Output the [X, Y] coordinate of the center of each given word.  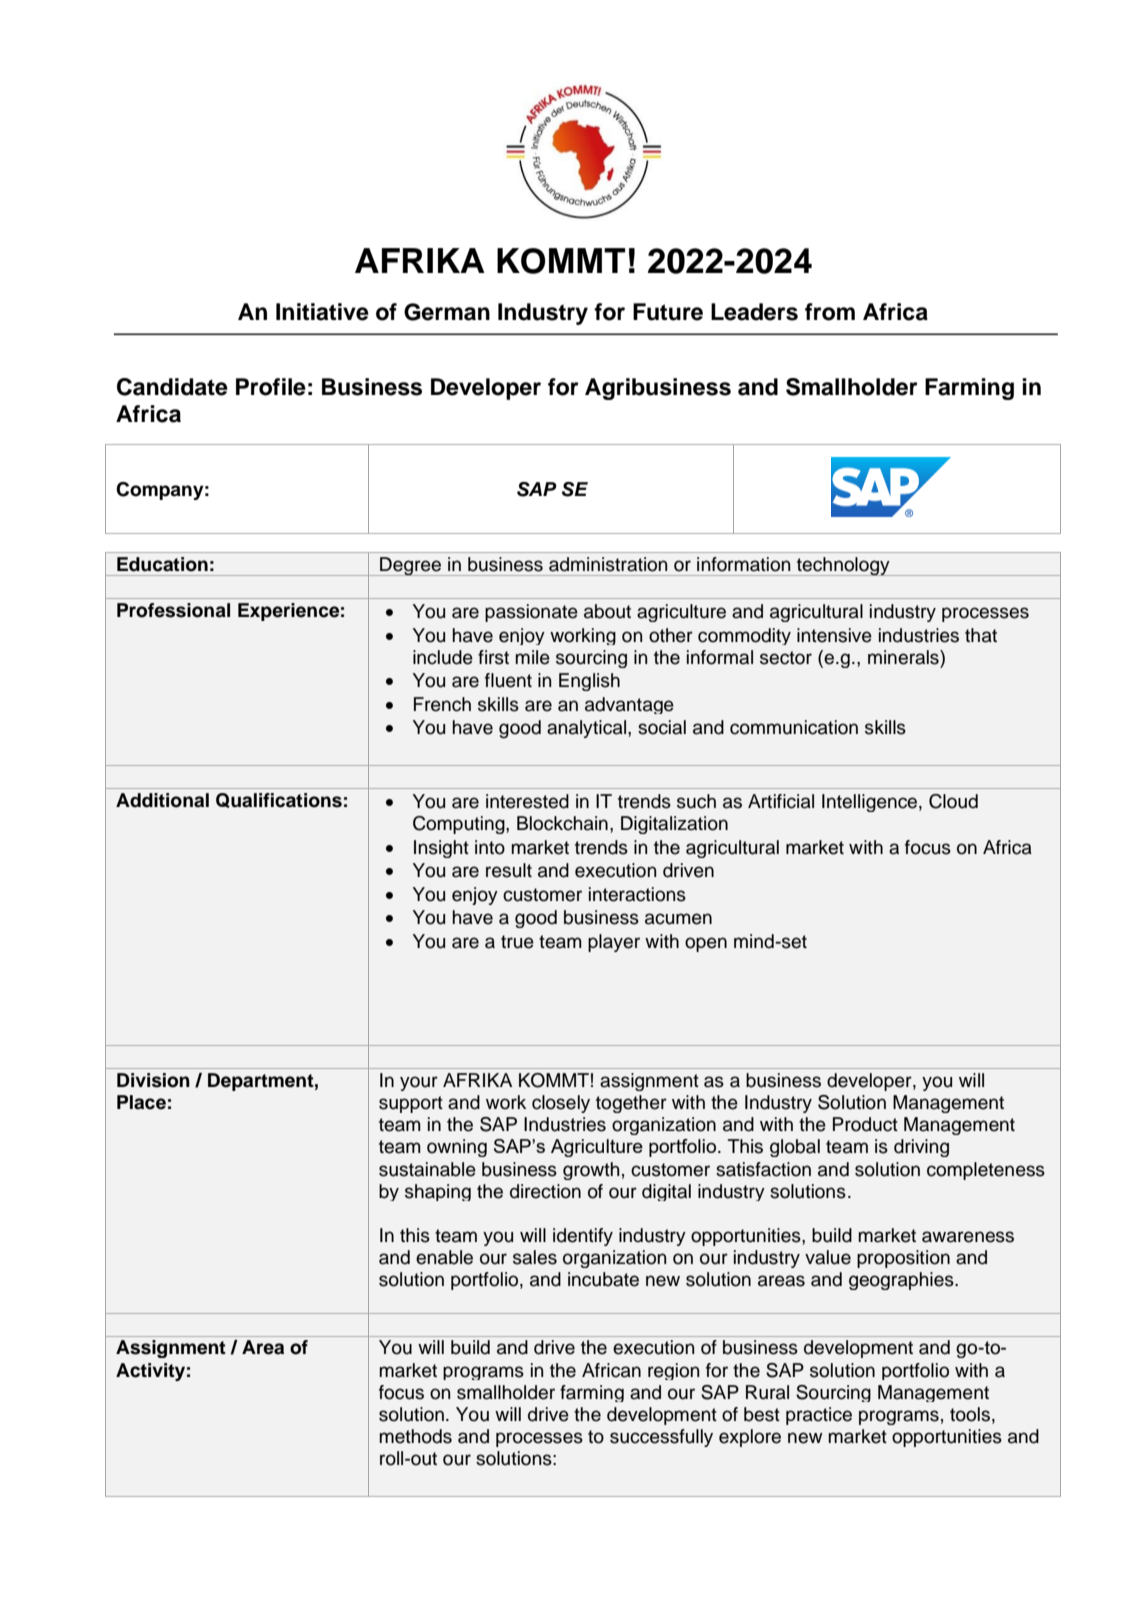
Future [668, 312]
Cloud [953, 801]
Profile [271, 387]
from [830, 312]
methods [415, 1436]
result [509, 870]
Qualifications [279, 800]
